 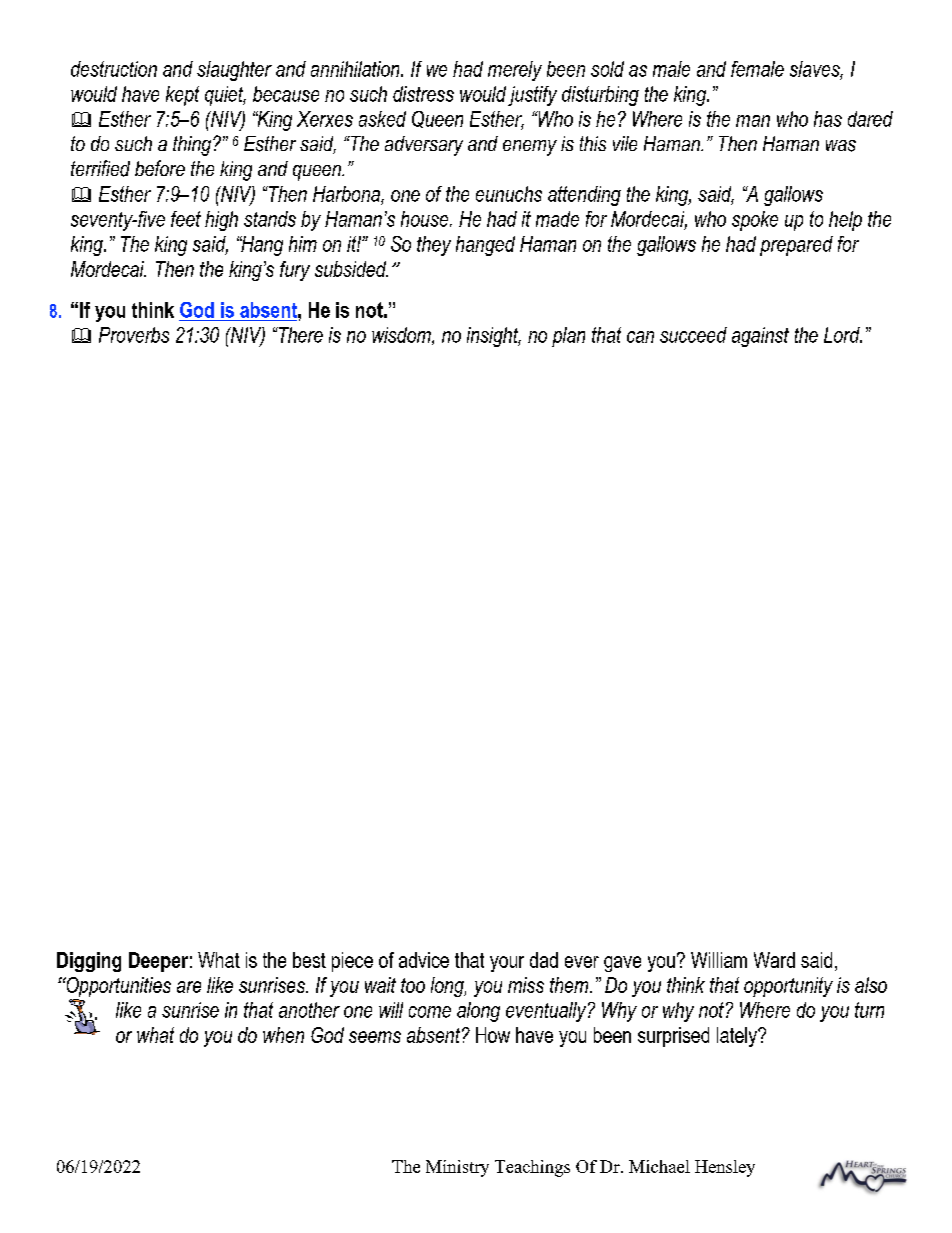 I want to click on insight, so click(x=494, y=337).
